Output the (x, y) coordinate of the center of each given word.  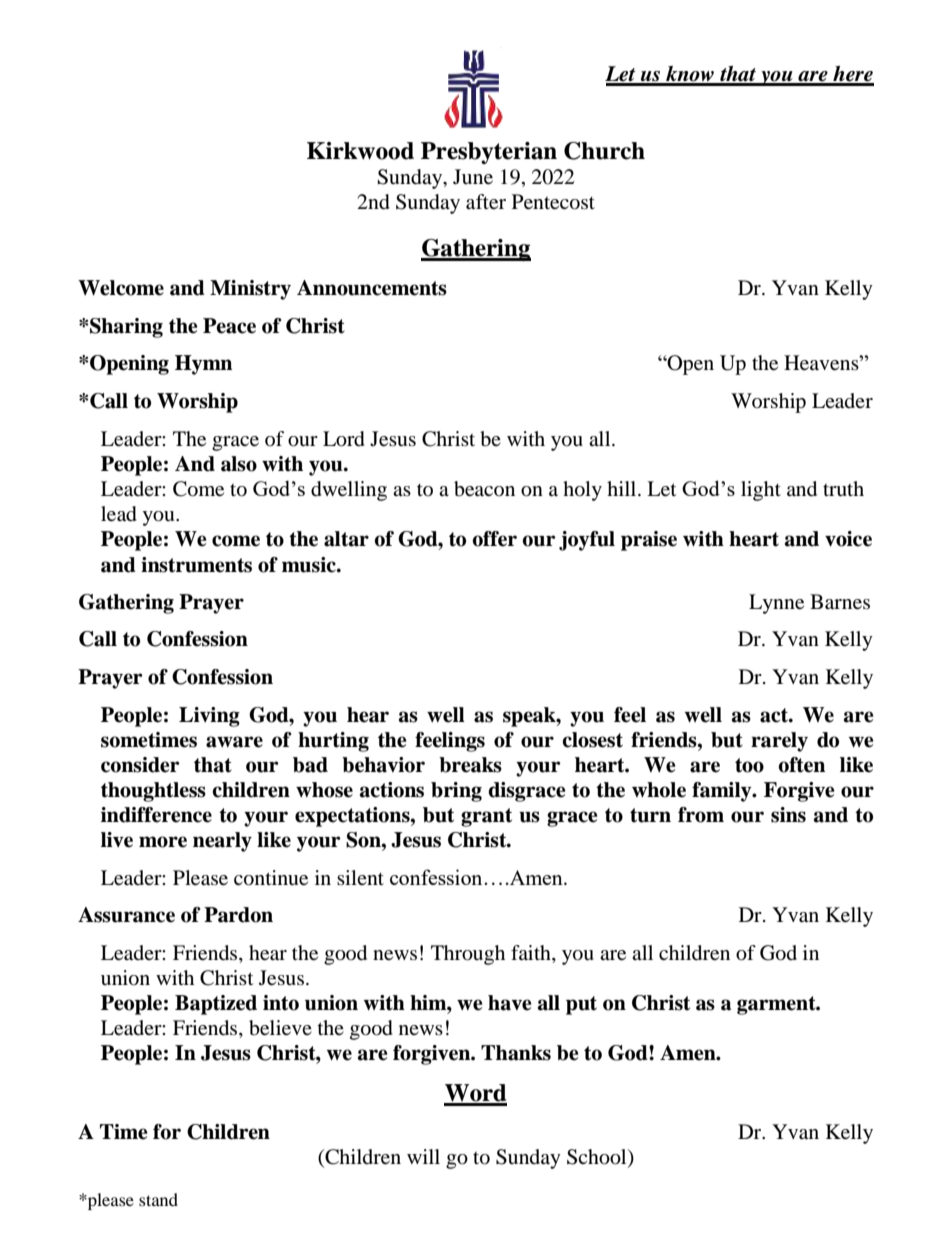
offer (494, 539)
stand (158, 1199)
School (598, 1157)
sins (788, 815)
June (473, 177)
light (761, 491)
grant (486, 817)
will (423, 1156)
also (239, 464)
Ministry (250, 290)
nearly (222, 842)
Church (604, 151)
